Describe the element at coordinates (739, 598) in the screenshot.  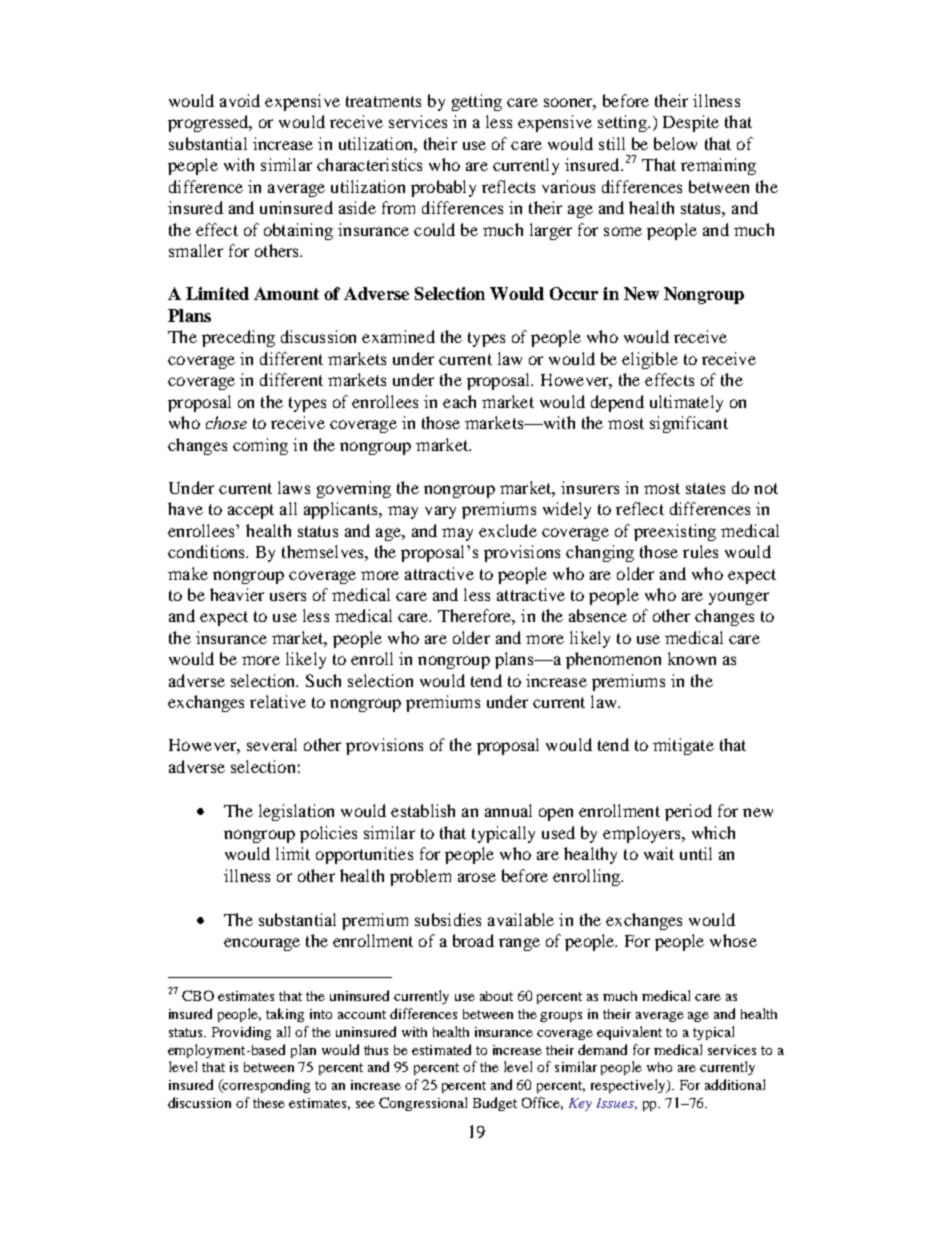
I see `younger` at that location.
